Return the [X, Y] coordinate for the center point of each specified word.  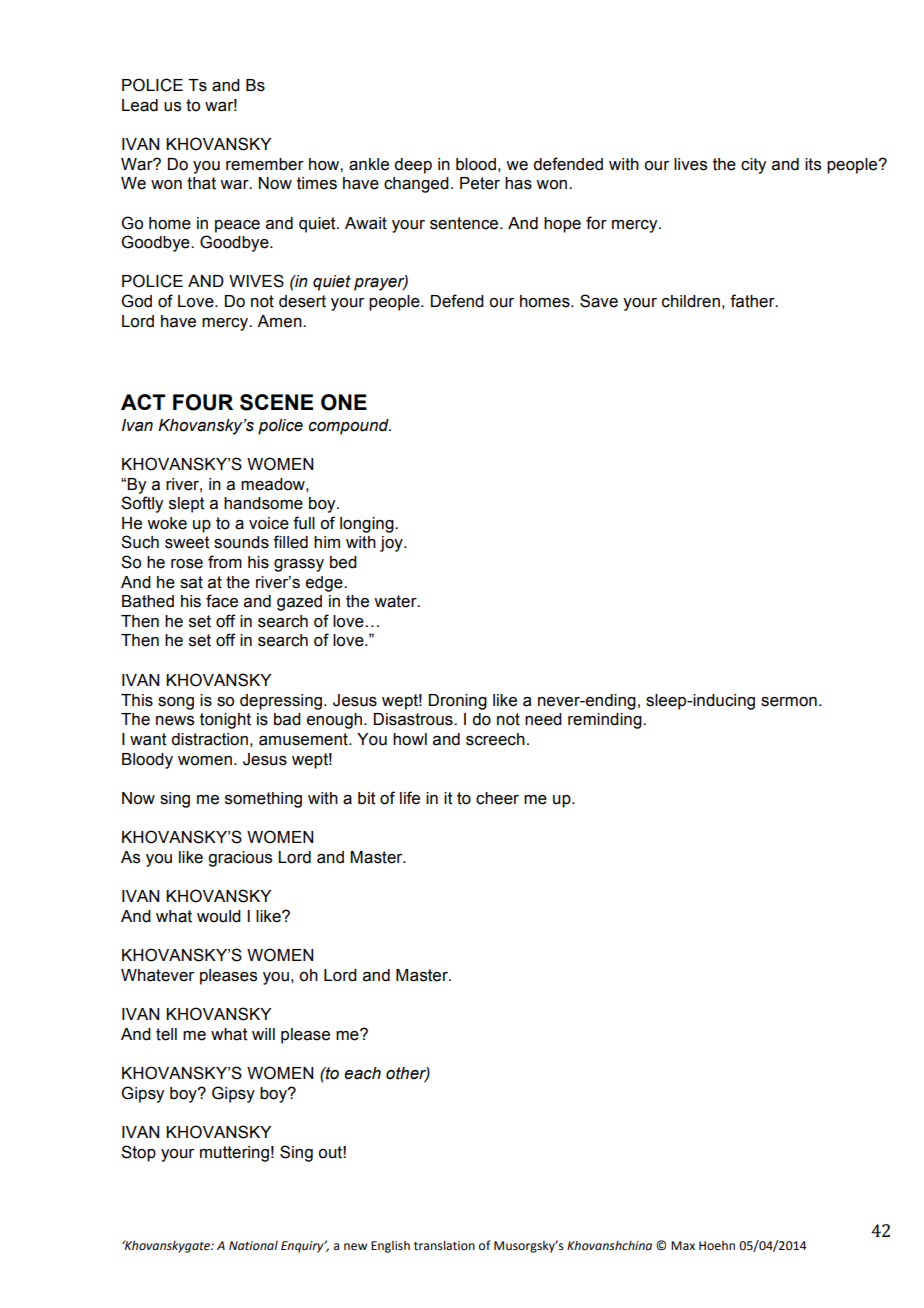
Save [599, 301]
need [543, 719]
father [753, 301]
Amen [280, 321]
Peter [480, 183]
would [219, 916]
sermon [789, 702]
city [753, 166]
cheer [497, 798]
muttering [234, 1154]
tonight [225, 721]
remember [265, 164]
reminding [606, 721]
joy [392, 544]
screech [495, 739]
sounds [241, 542]
